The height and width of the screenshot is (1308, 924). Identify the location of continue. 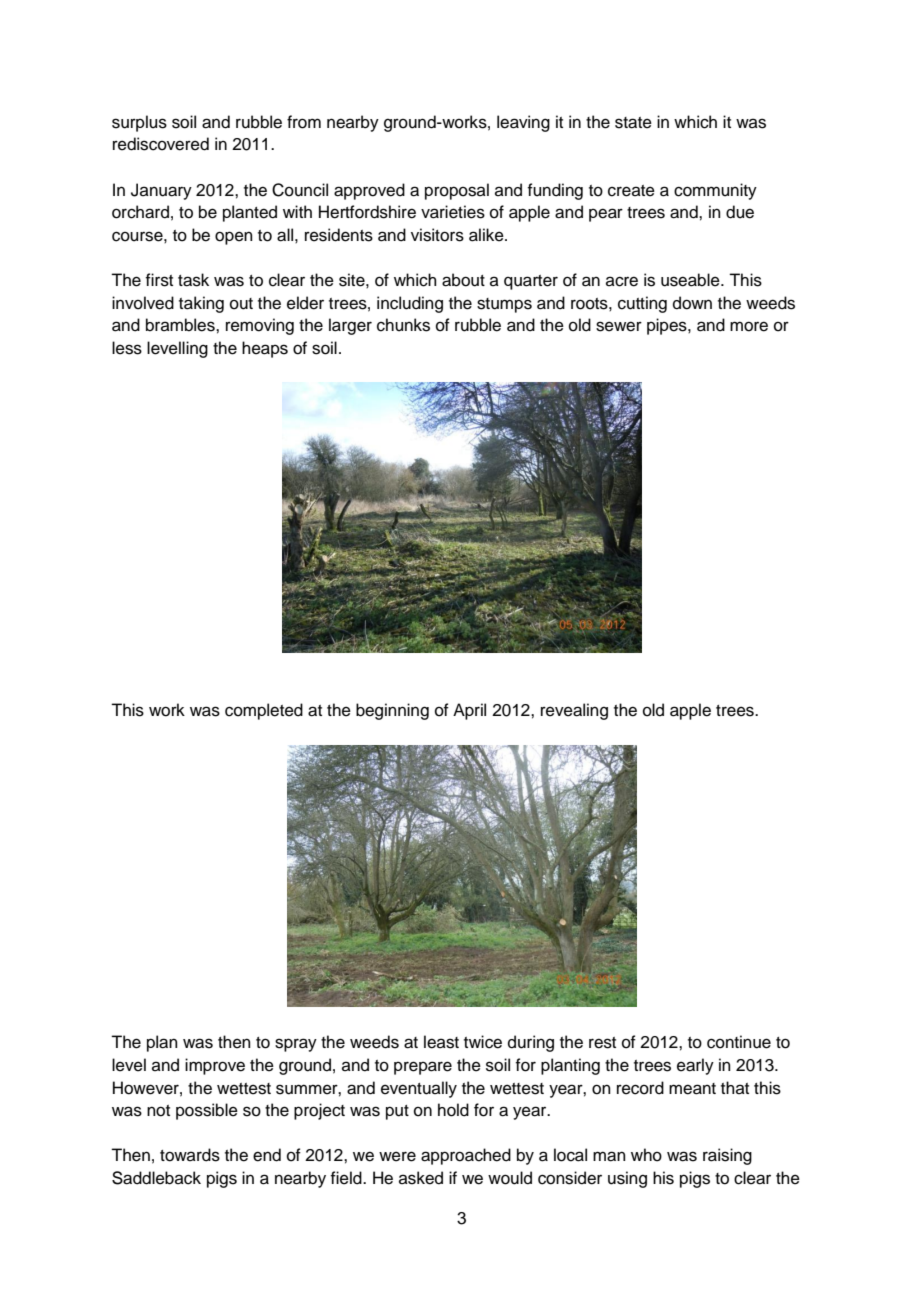
(739, 1042).
